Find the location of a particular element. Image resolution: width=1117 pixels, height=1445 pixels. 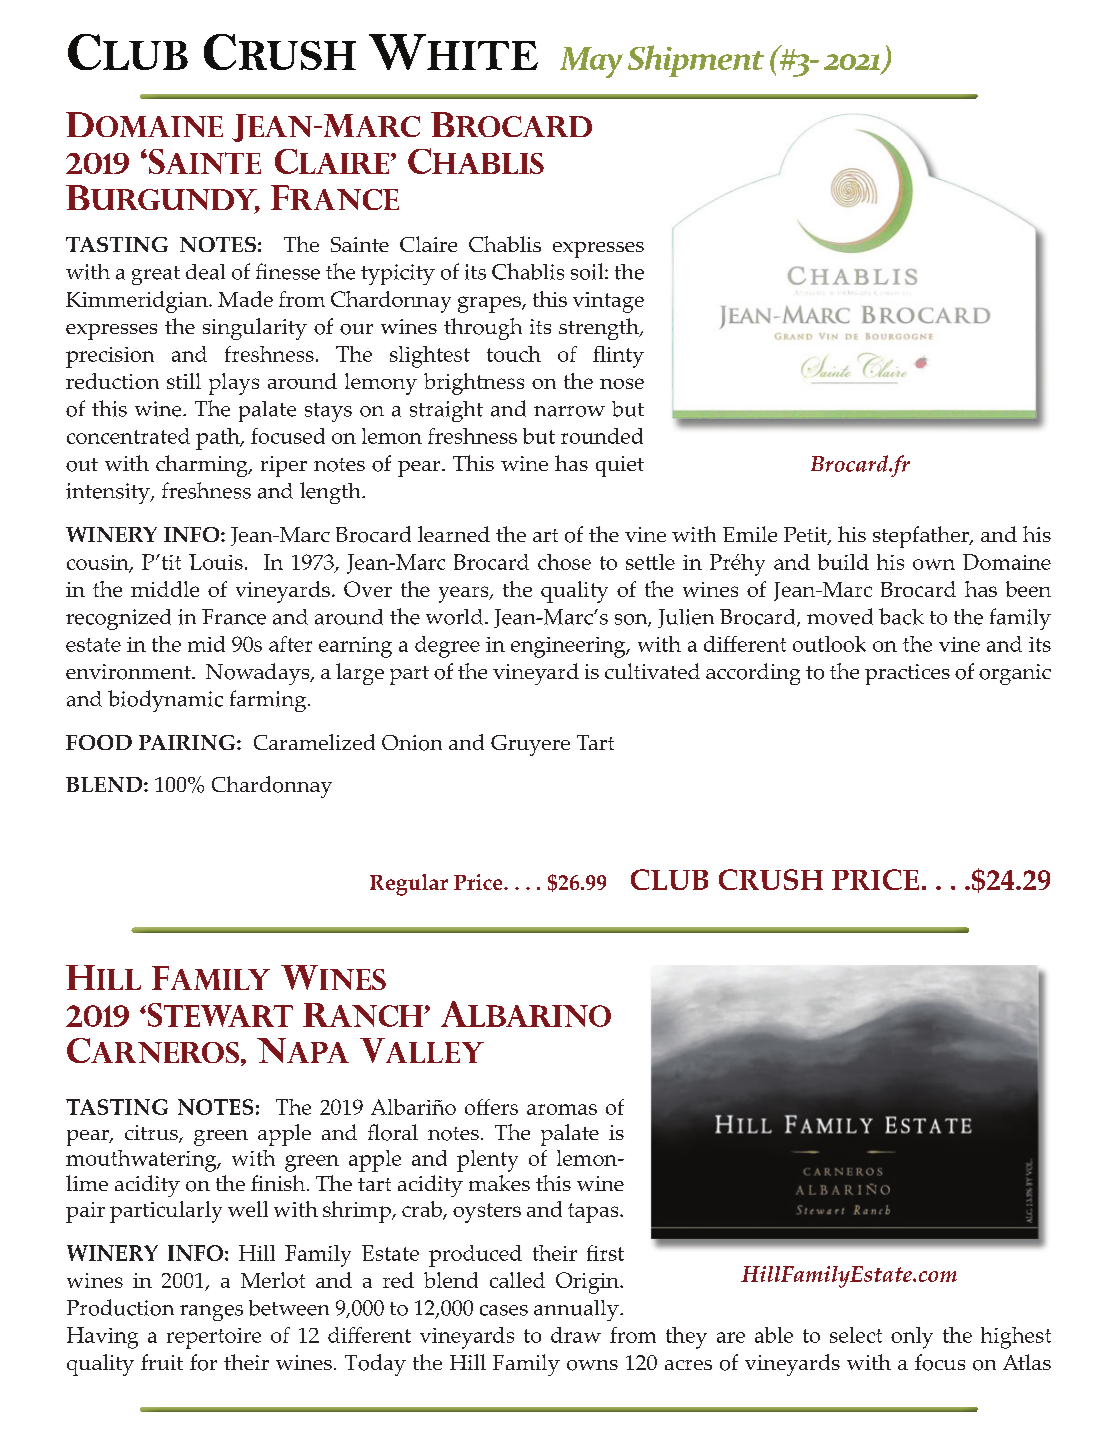

aromas is located at coordinates (562, 1109).
